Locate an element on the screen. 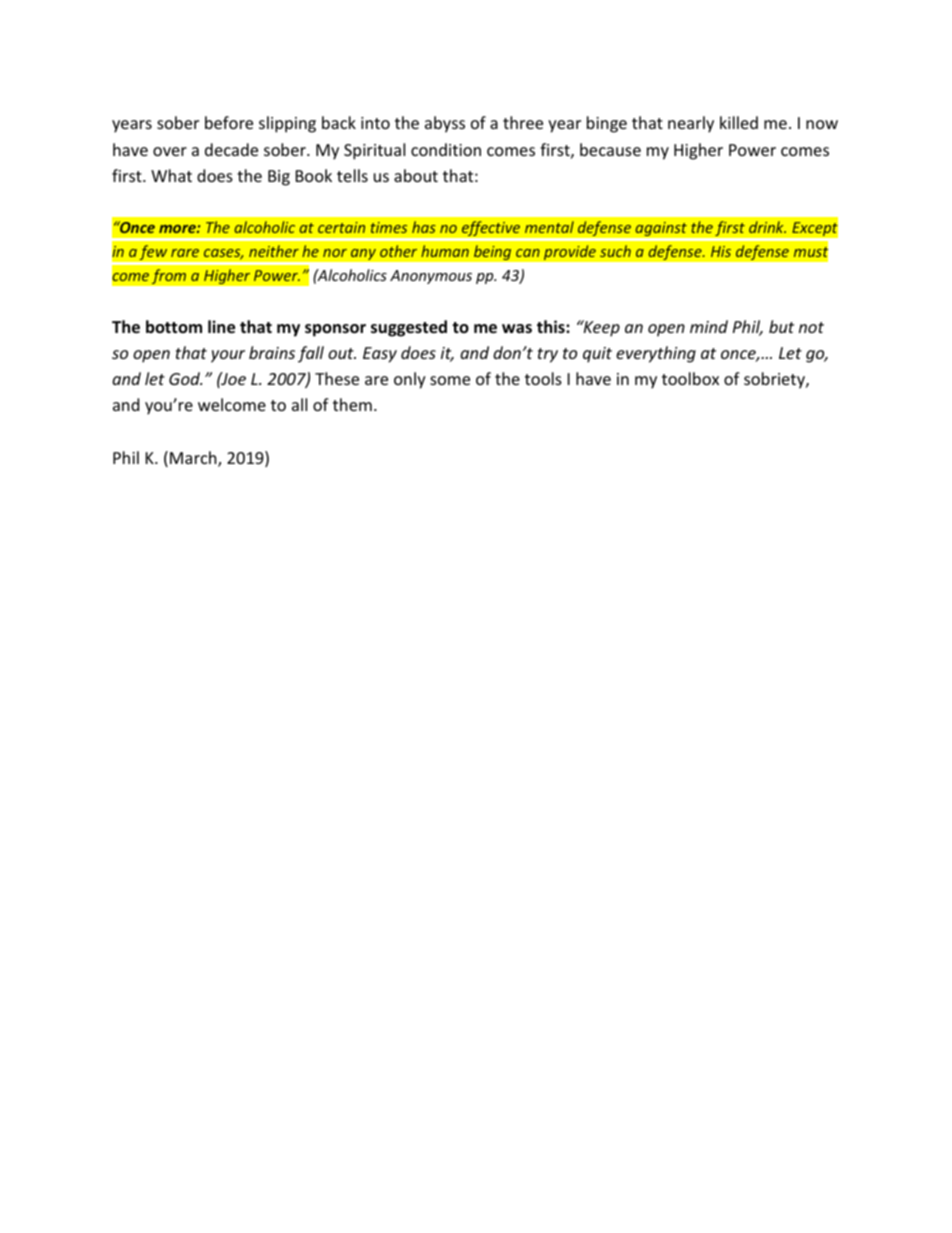  Anonymous is located at coordinates (431, 277).
